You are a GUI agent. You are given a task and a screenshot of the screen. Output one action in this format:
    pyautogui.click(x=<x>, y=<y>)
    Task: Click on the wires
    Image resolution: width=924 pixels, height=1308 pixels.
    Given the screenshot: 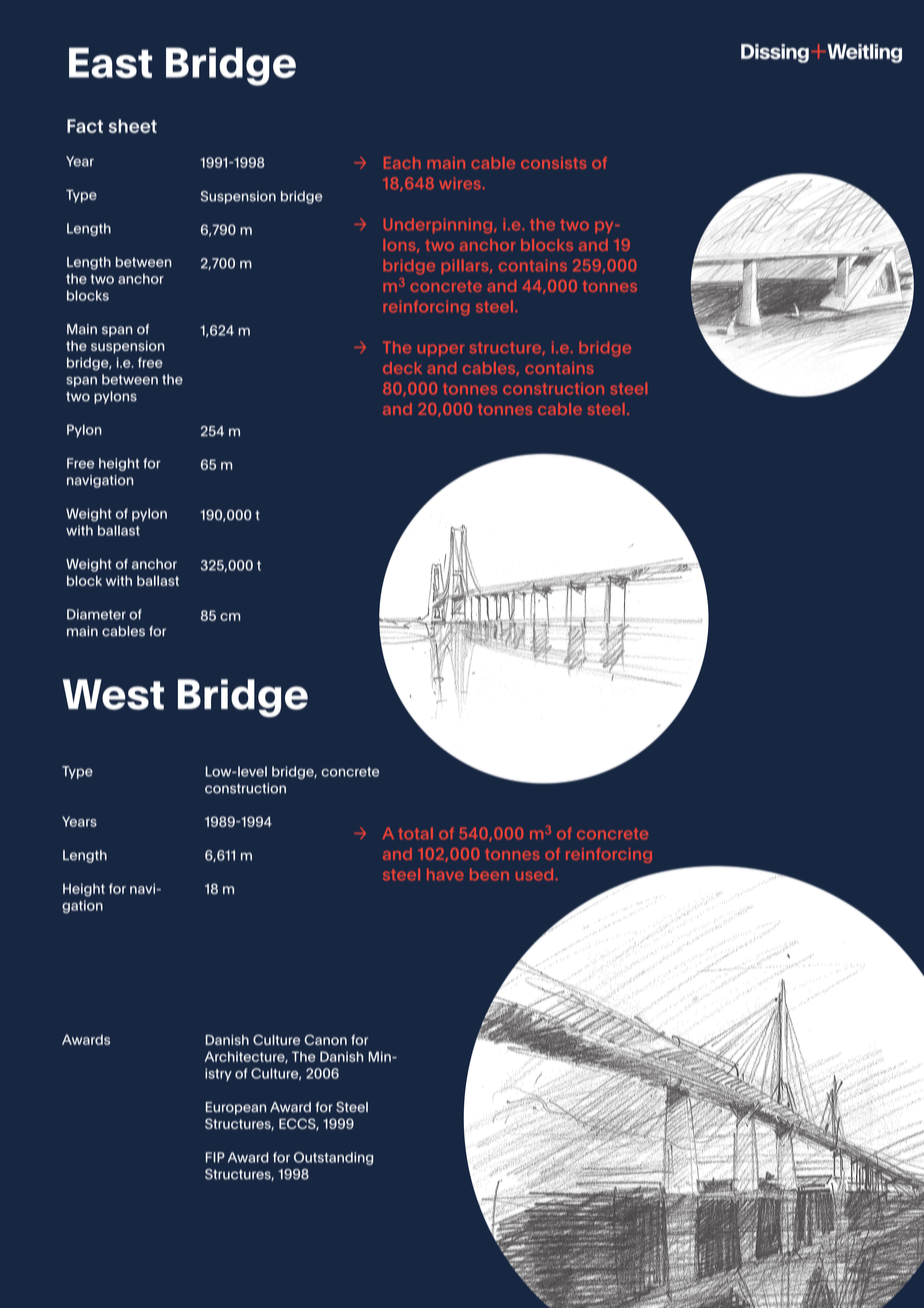 What is the action you would take?
    pyautogui.click(x=460, y=183)
